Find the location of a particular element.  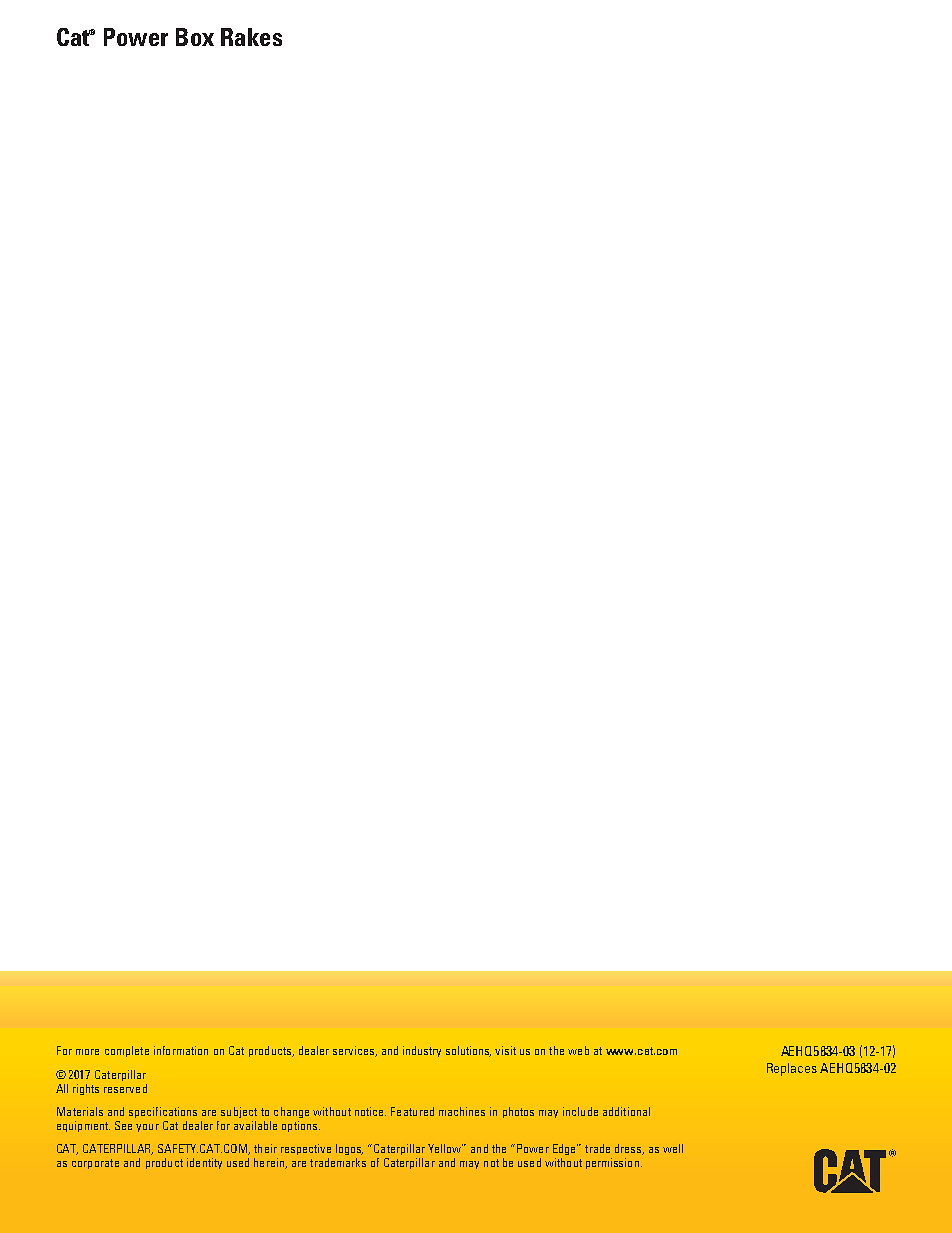

Rakes is located at coordinates (251, 37).
